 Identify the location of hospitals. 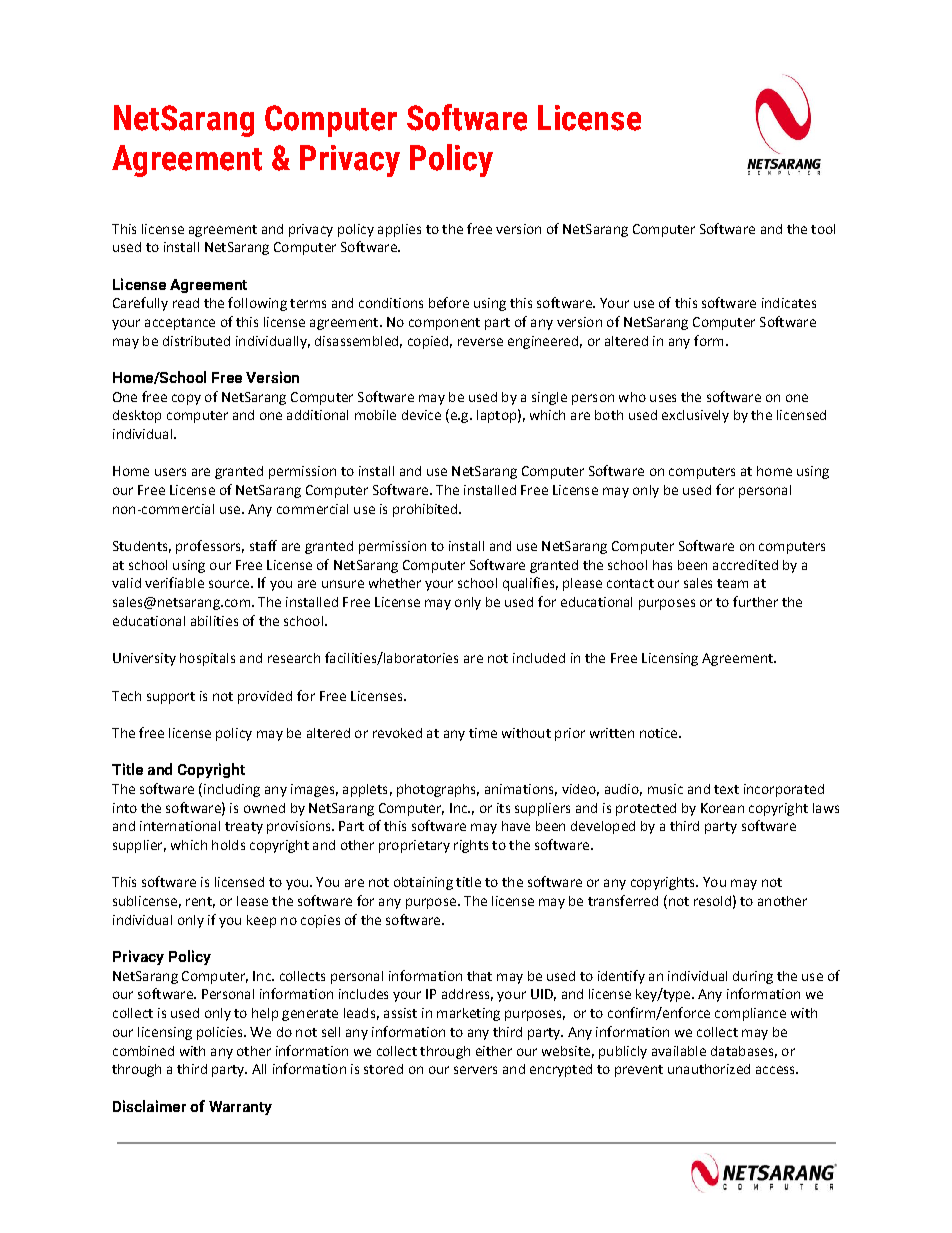
(207, 659).
